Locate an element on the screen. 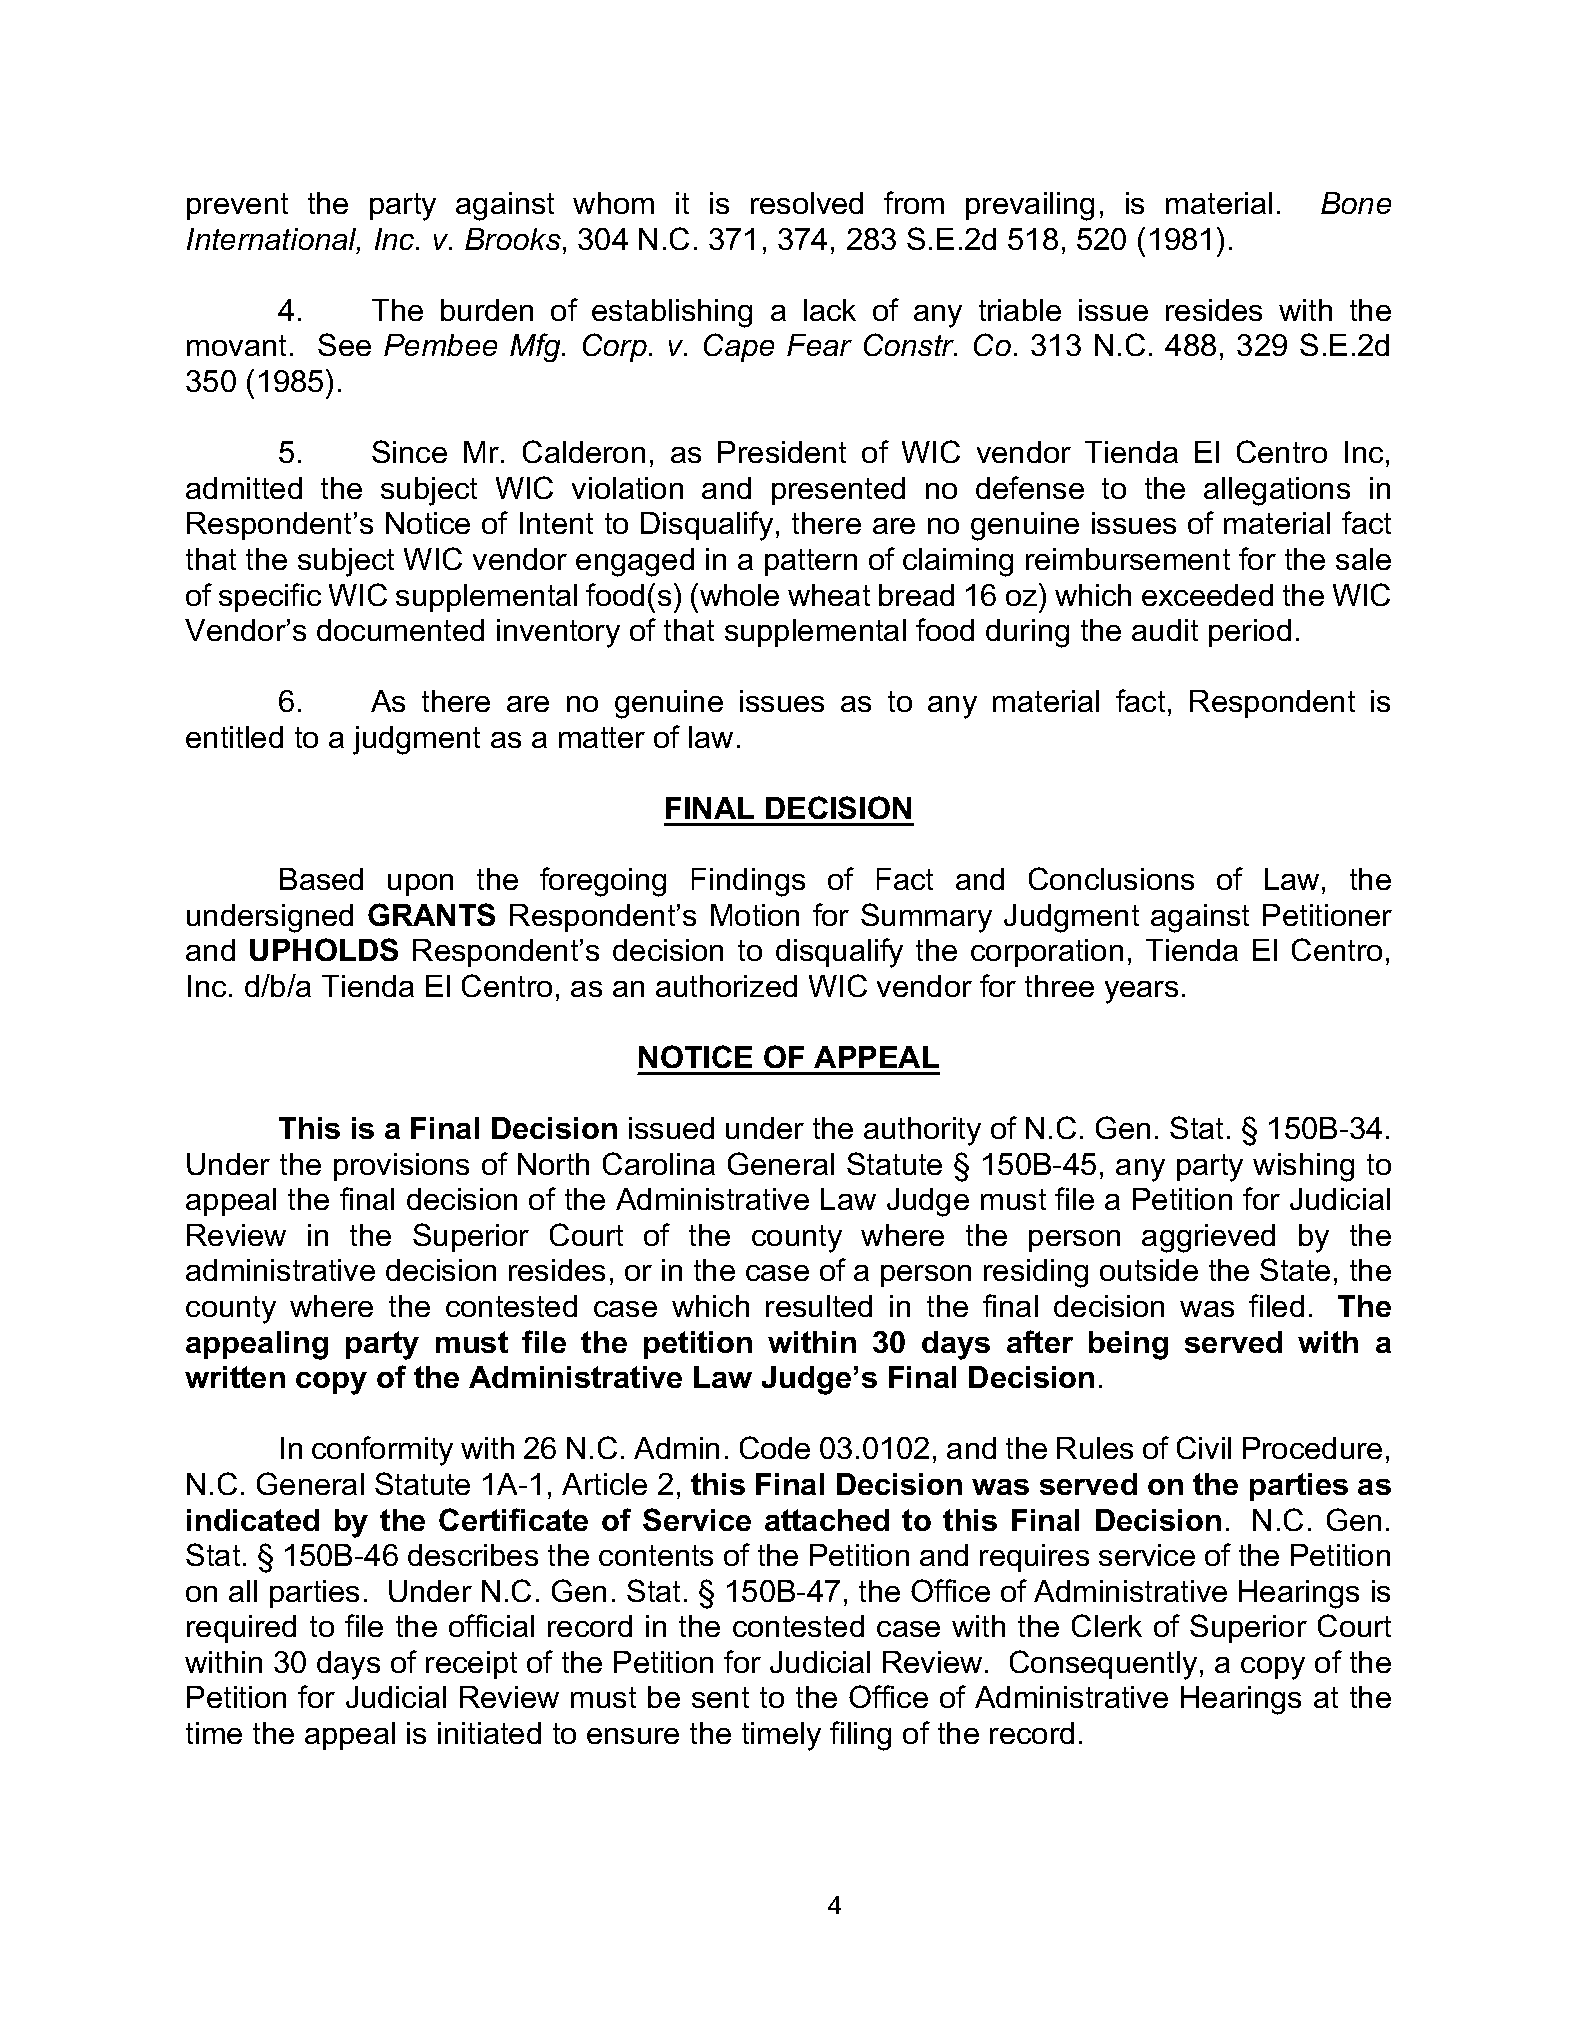 The width and height of the screenshot is (1578, 2042). UPHOLDS is located at coordinates (324, 949).
